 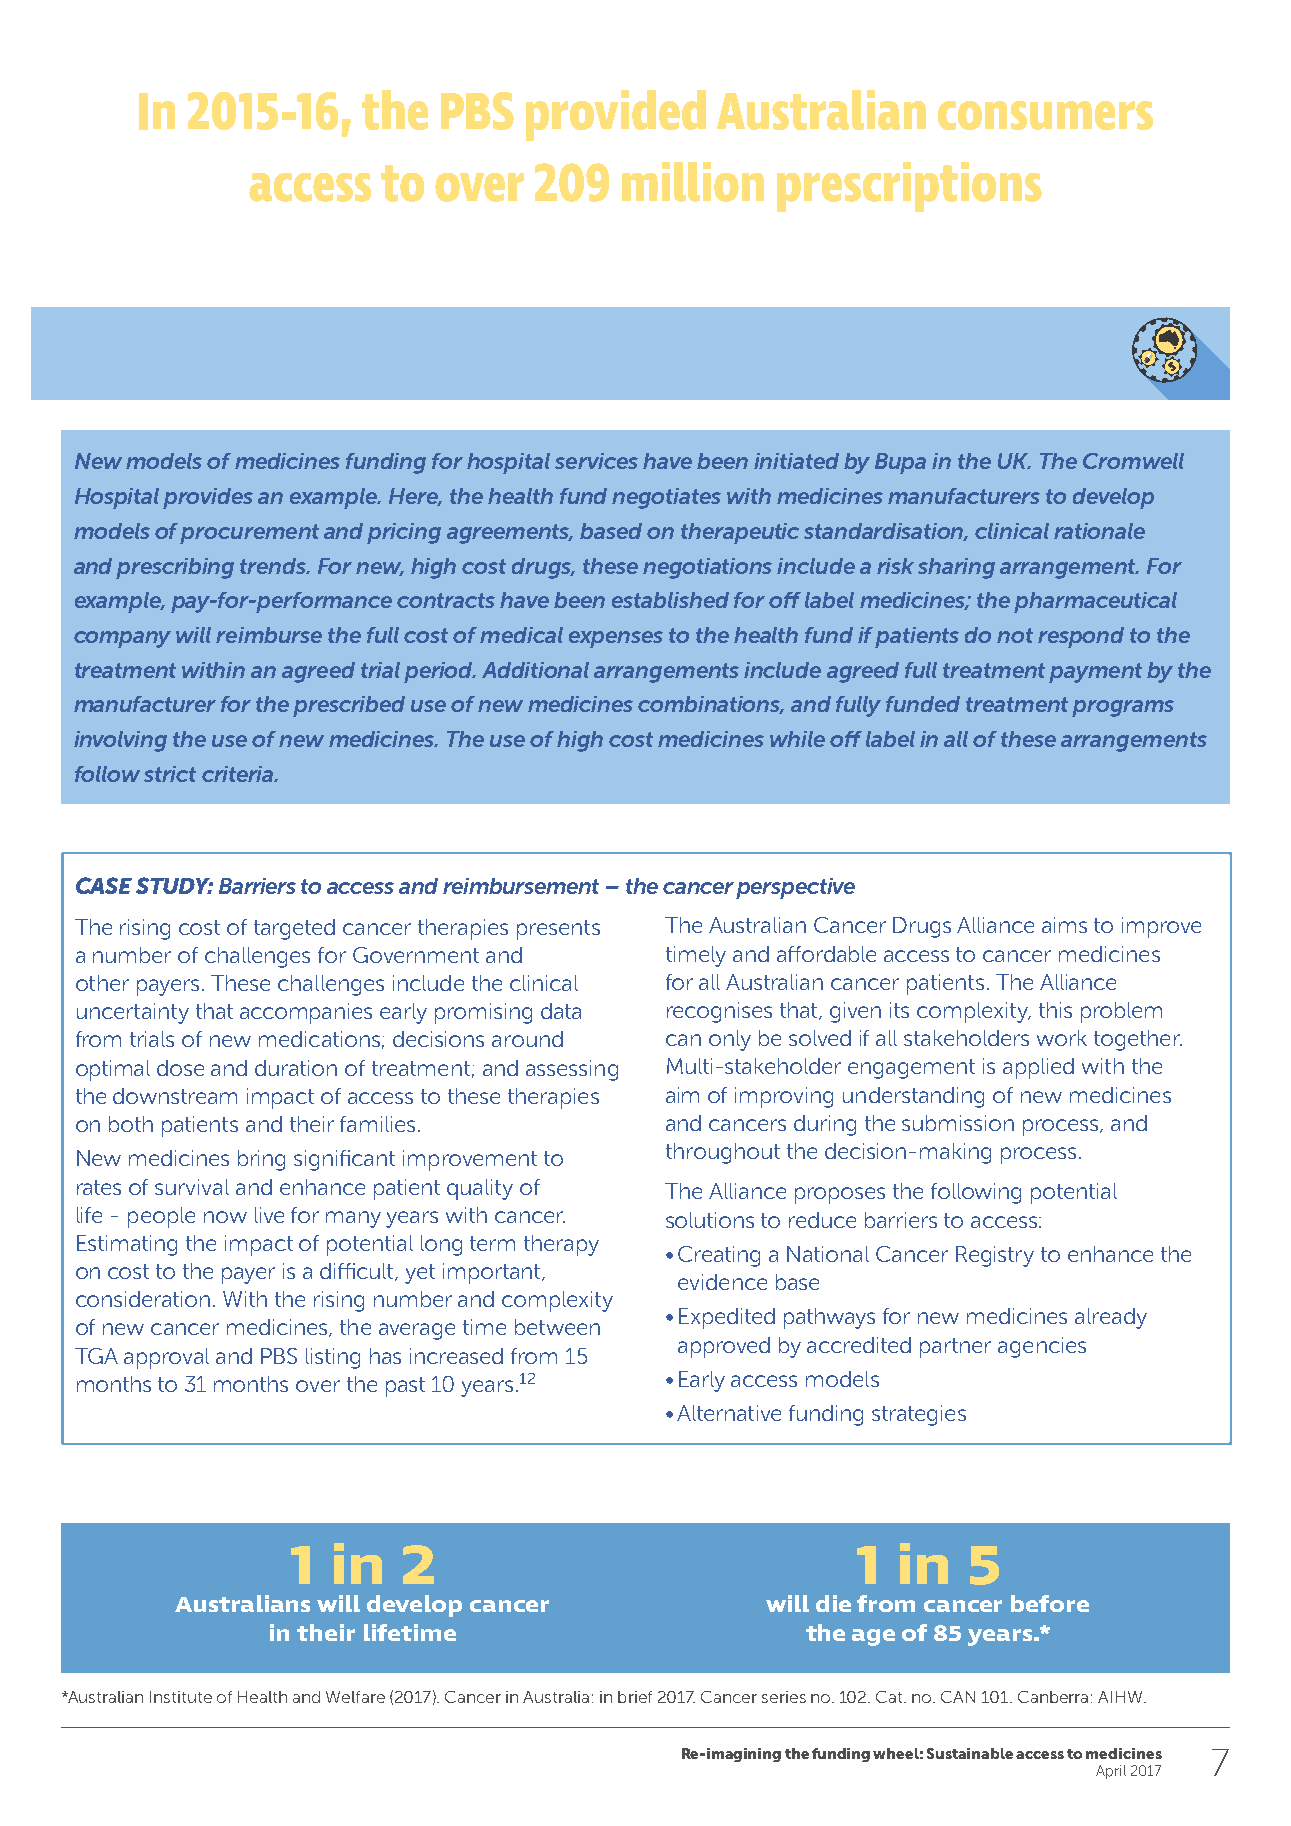 What do you see at coordinates (693, 182) in the screenshot?
I see `million` at bounding box center [693, 182].
